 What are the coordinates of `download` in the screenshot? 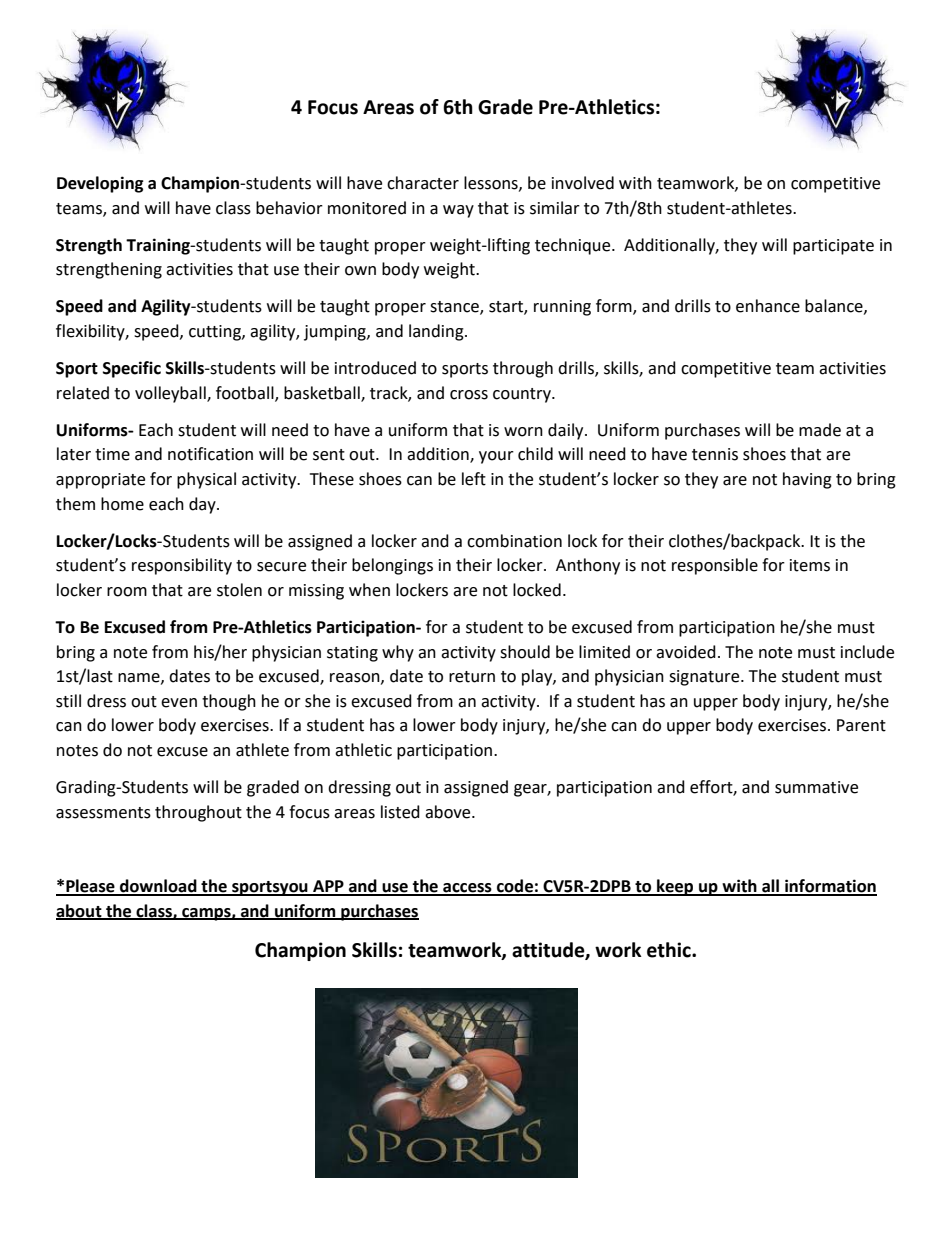 It's located at (158, 887).
